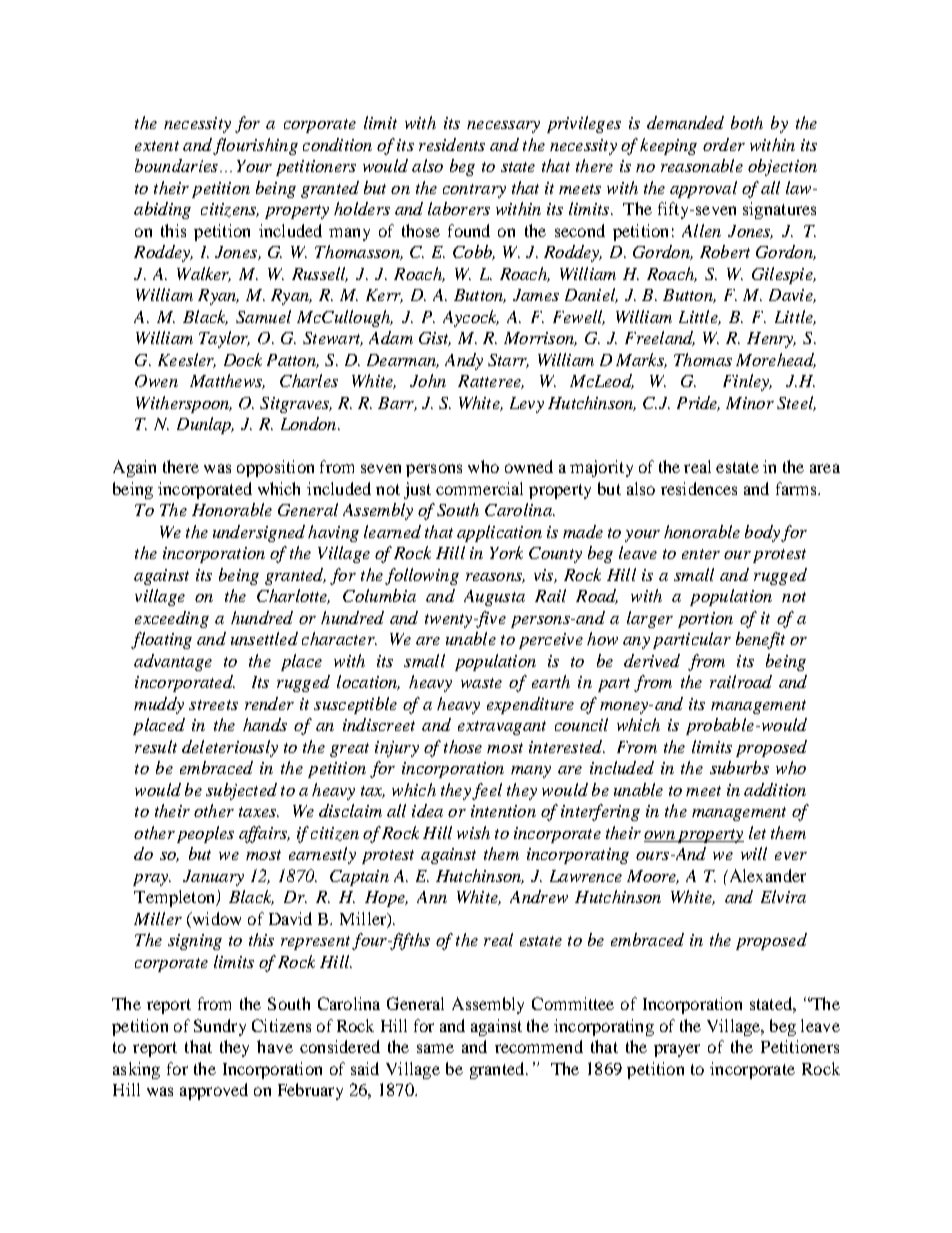  Describe the element at coordinates (452, 144) in the screenshot. I see `residents` at that location.
